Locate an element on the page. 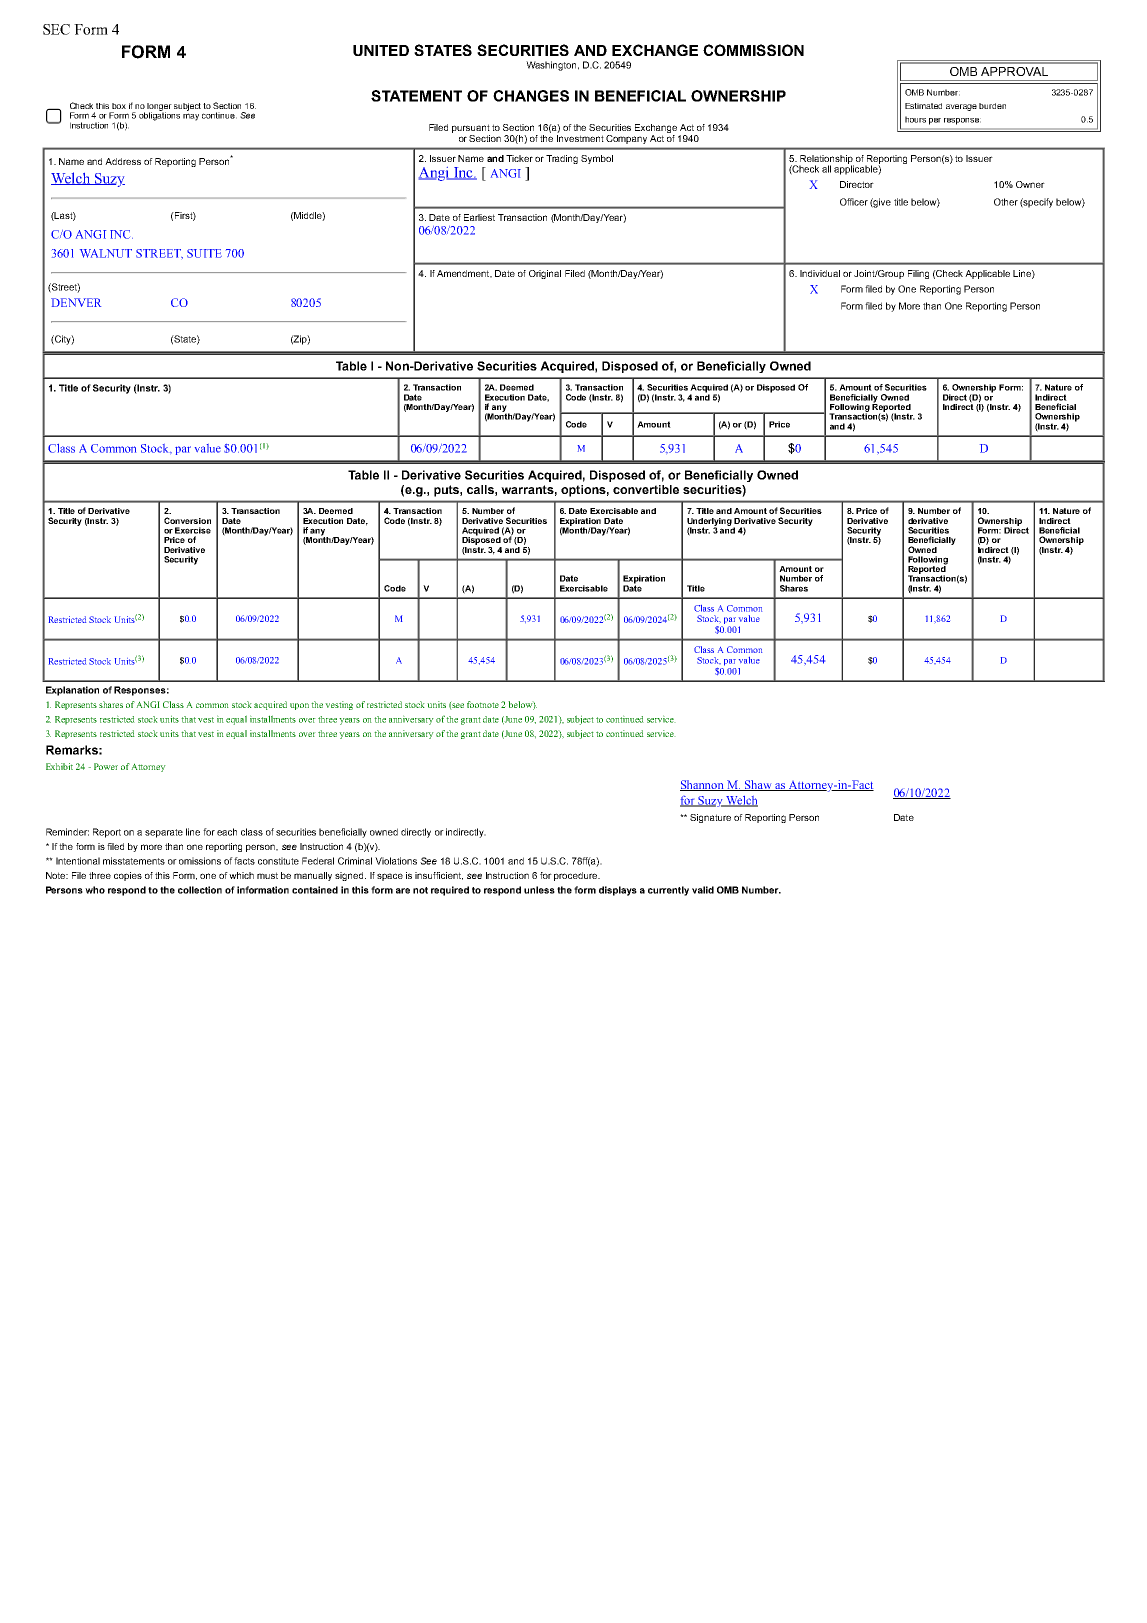 The image size is (1147, 1623). Estimated is located at coordinates (923, 106).
